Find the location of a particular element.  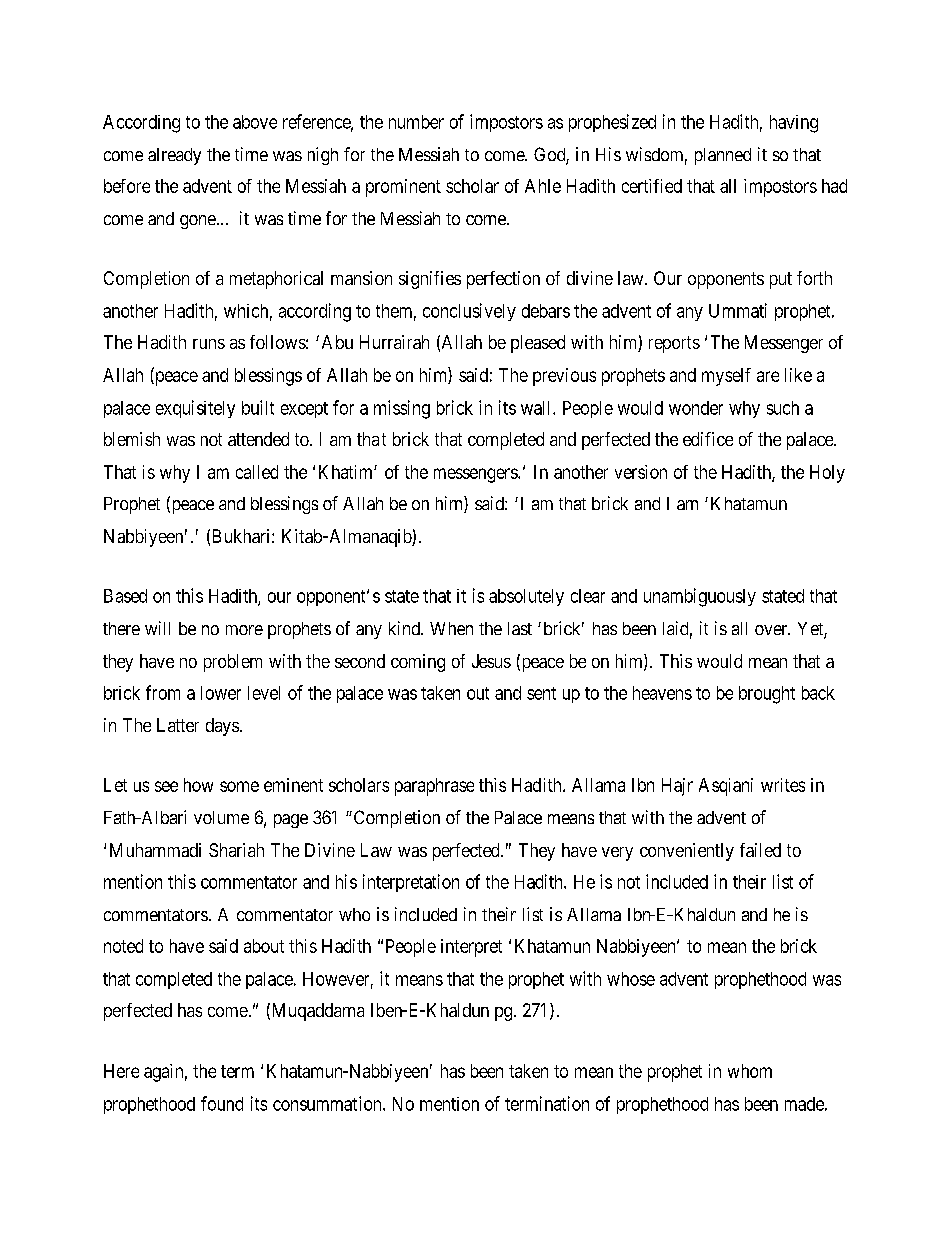

Shariah is located at coordinates (236, 850).
